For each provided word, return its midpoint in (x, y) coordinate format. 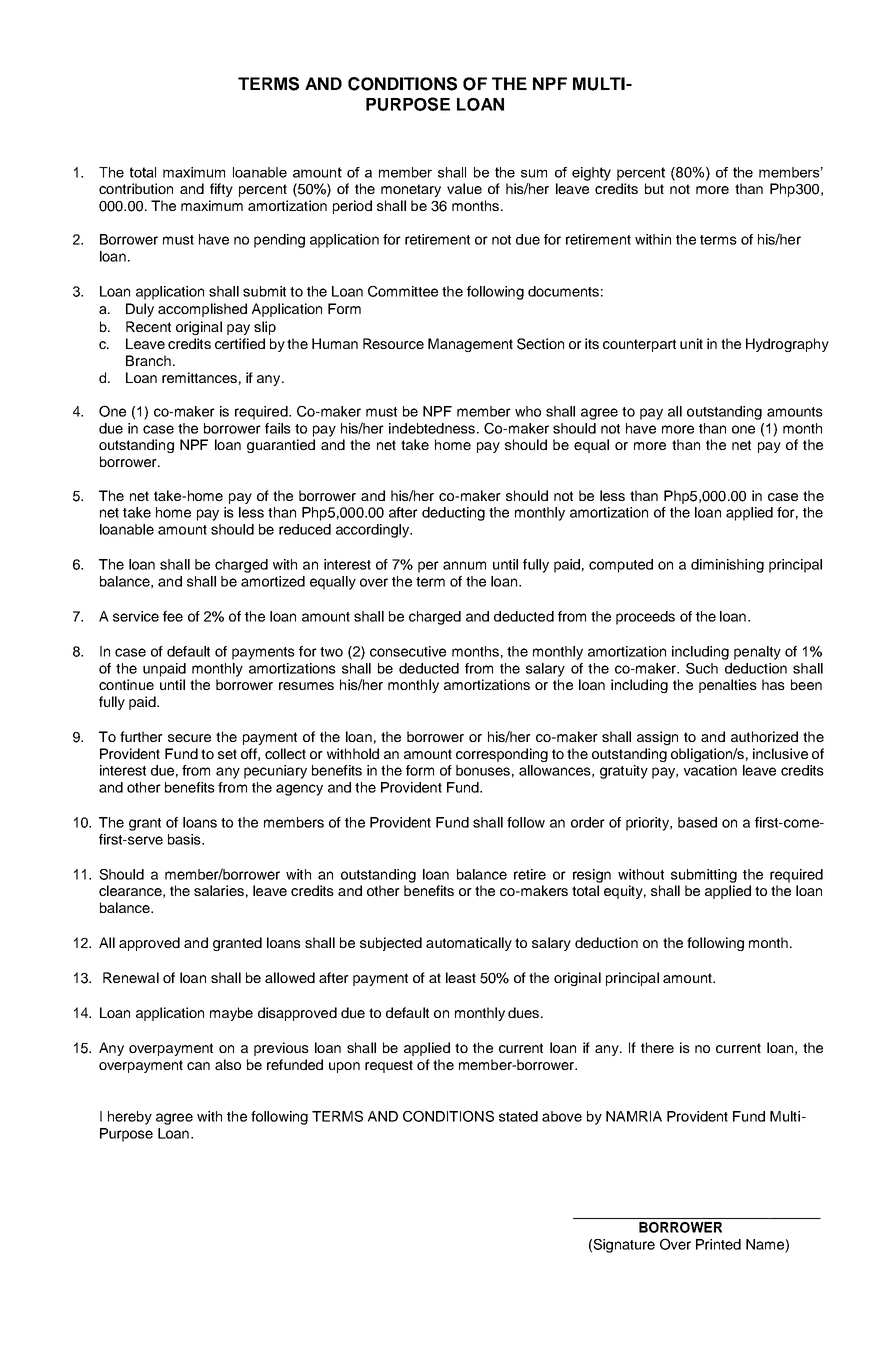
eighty (591, 174)
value (464, 188)
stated (518, 1116)
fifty (221, 190)
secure (189, 738)
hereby (130, 1118)
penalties (728, 686)
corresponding (502, 755)
